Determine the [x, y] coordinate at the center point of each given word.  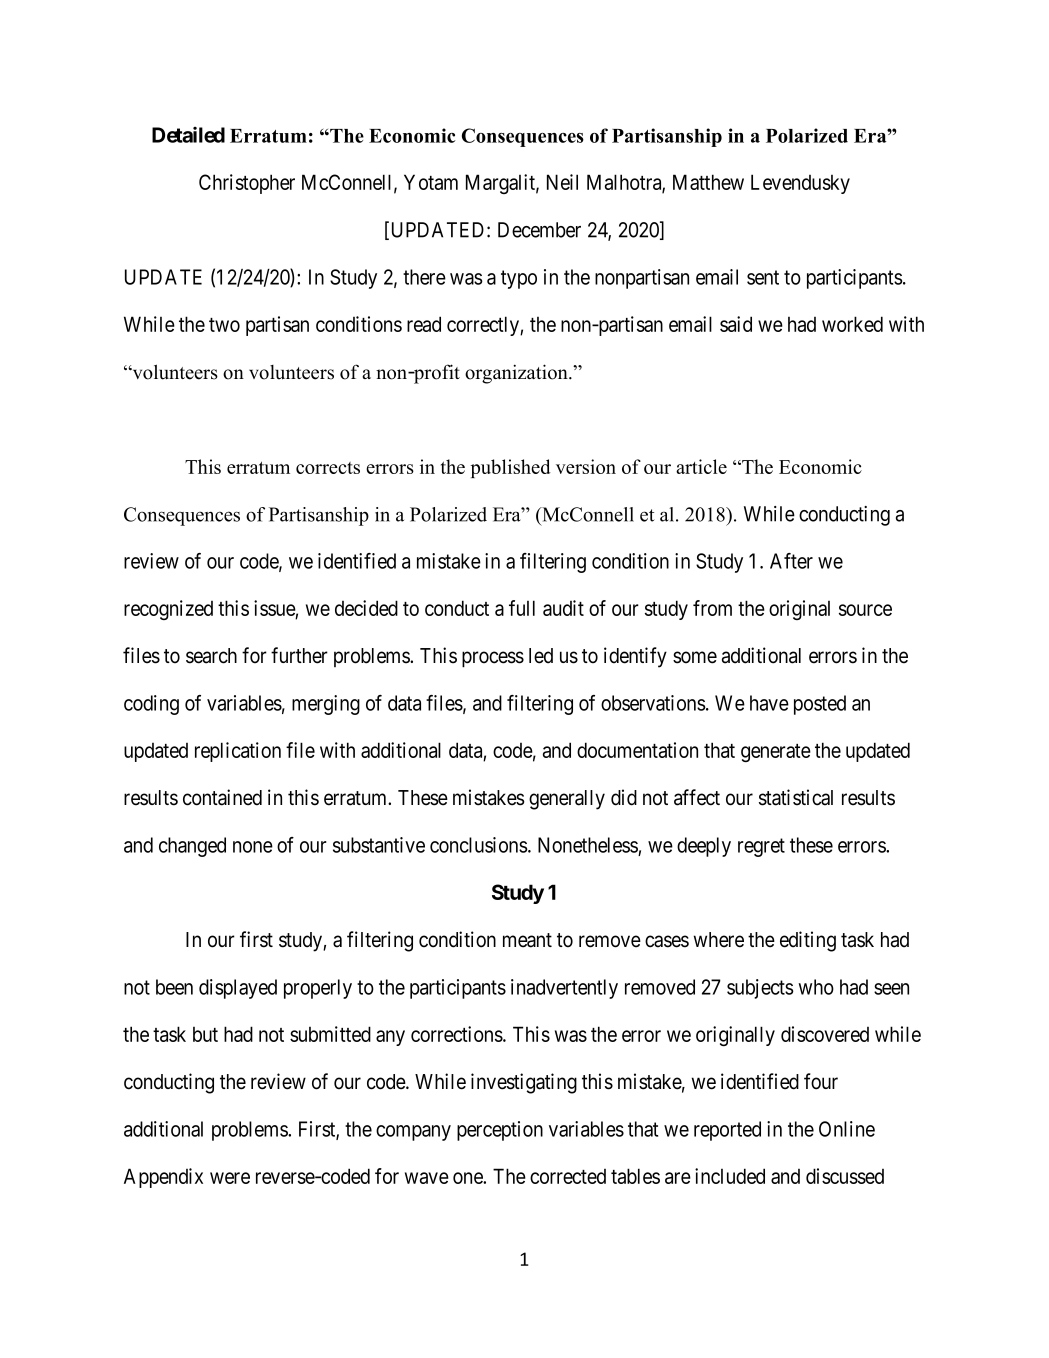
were [230, 1178]
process [493, 659]
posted [820, 705]
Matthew [708, 182]
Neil [562, 182]
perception [500, 1131]
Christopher [247, 184]
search [211, 656]
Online [847, 1129]
